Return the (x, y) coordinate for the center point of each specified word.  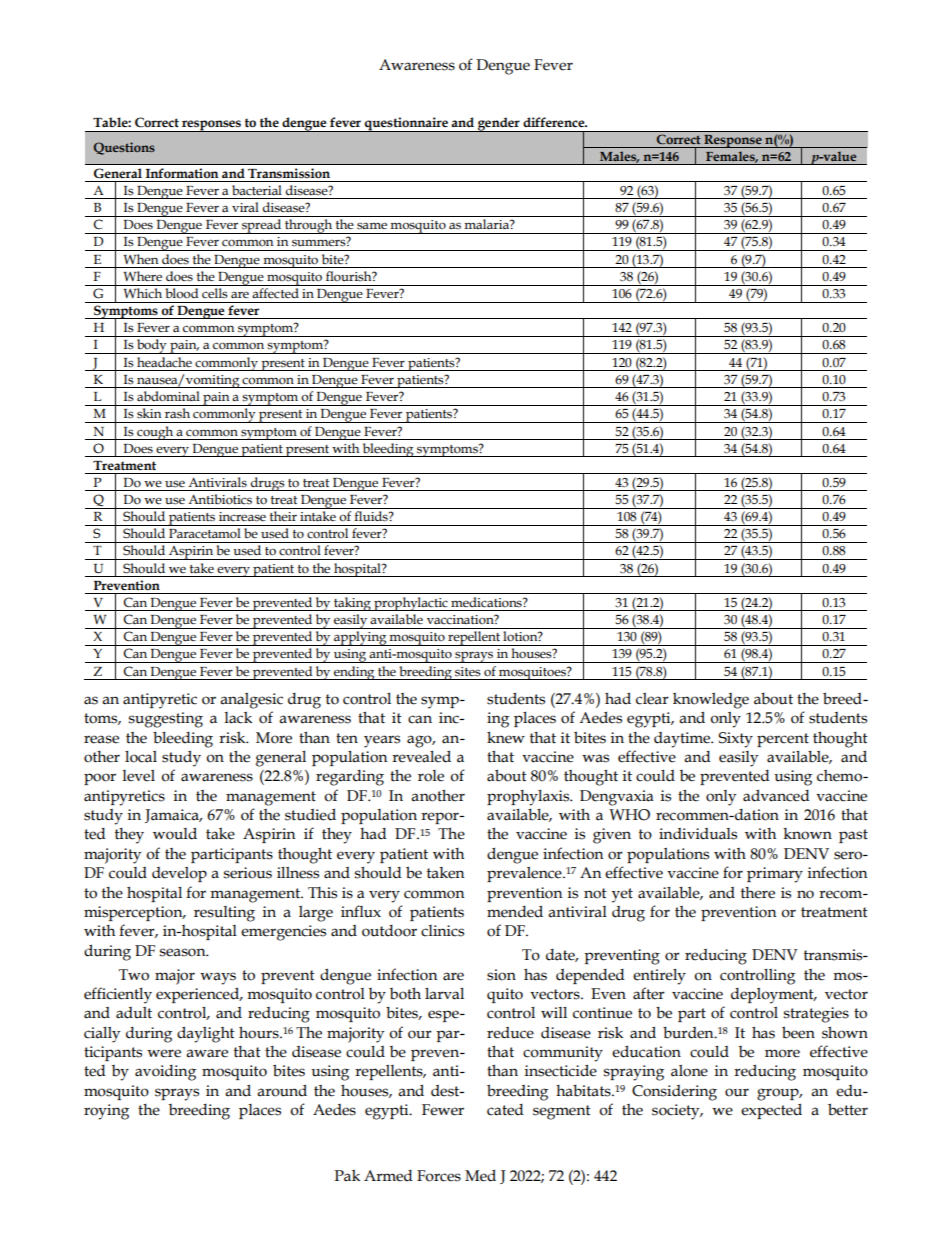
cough (155, 433)
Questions (124, 148)
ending (354, 673)
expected (771, 1111)
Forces (439, 1176)
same (372, 226)
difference (555, 122)
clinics (442, 931)
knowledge (711, 700)
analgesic (251, 701)
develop (179, 874)
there (758, 893)
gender (499, 125)
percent (783, 740)
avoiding (165, 1073)
